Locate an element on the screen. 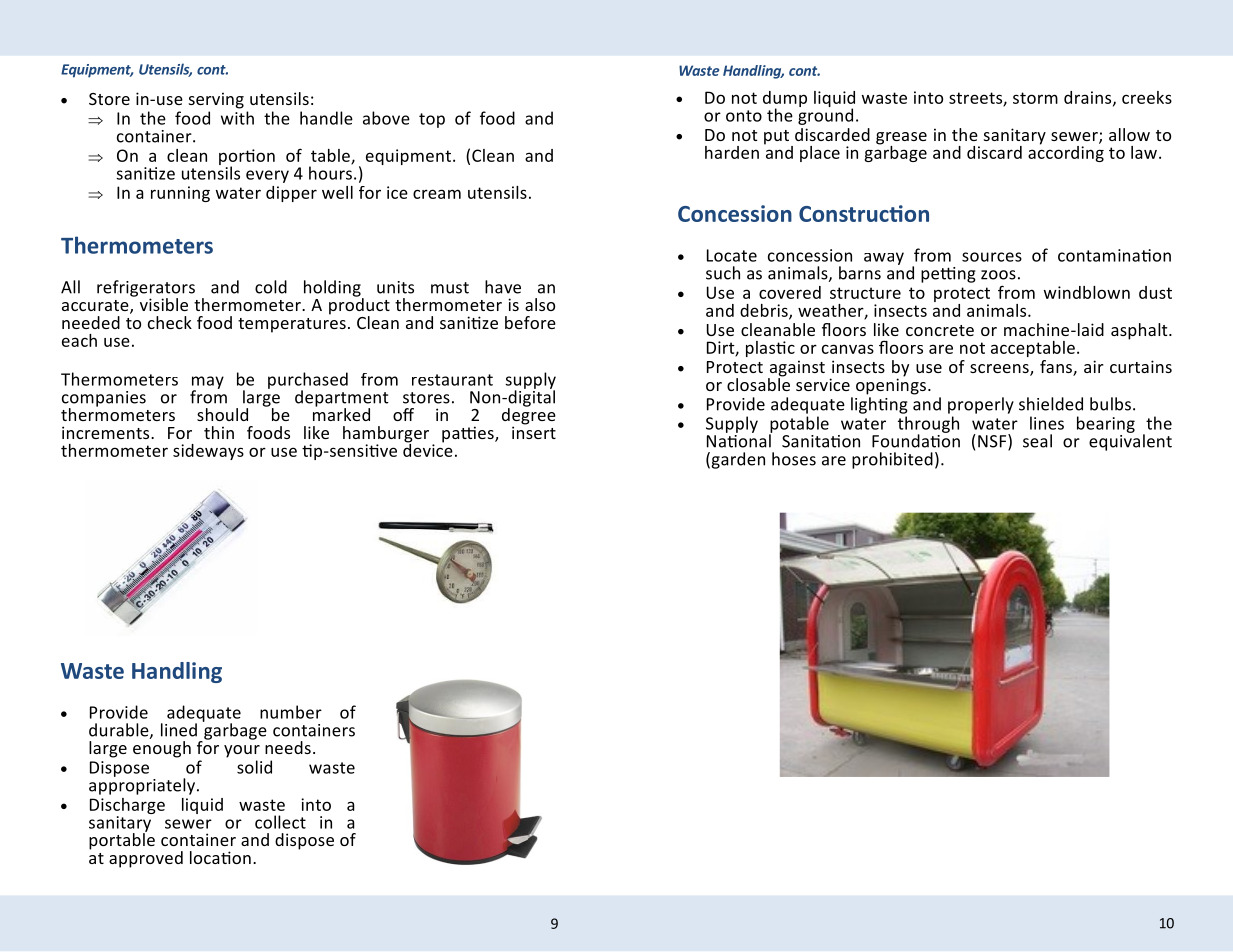 Image resolution: width=1233 pixels, height=952 pixels. location is located at coordinates (220, 857).
